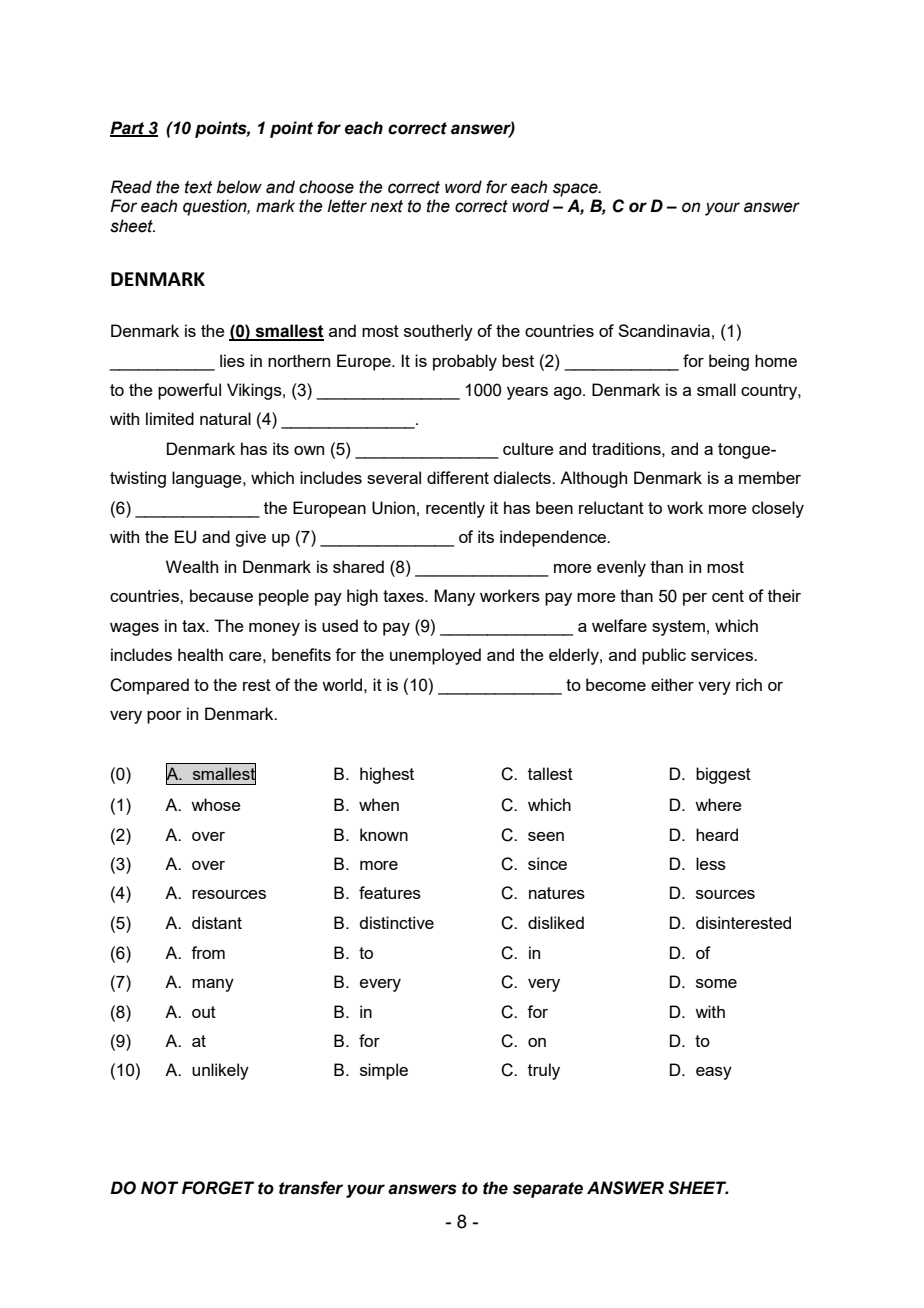 The height and width of the screenshot is (1308, 924). I want to click on natural, so click(225, 418).
